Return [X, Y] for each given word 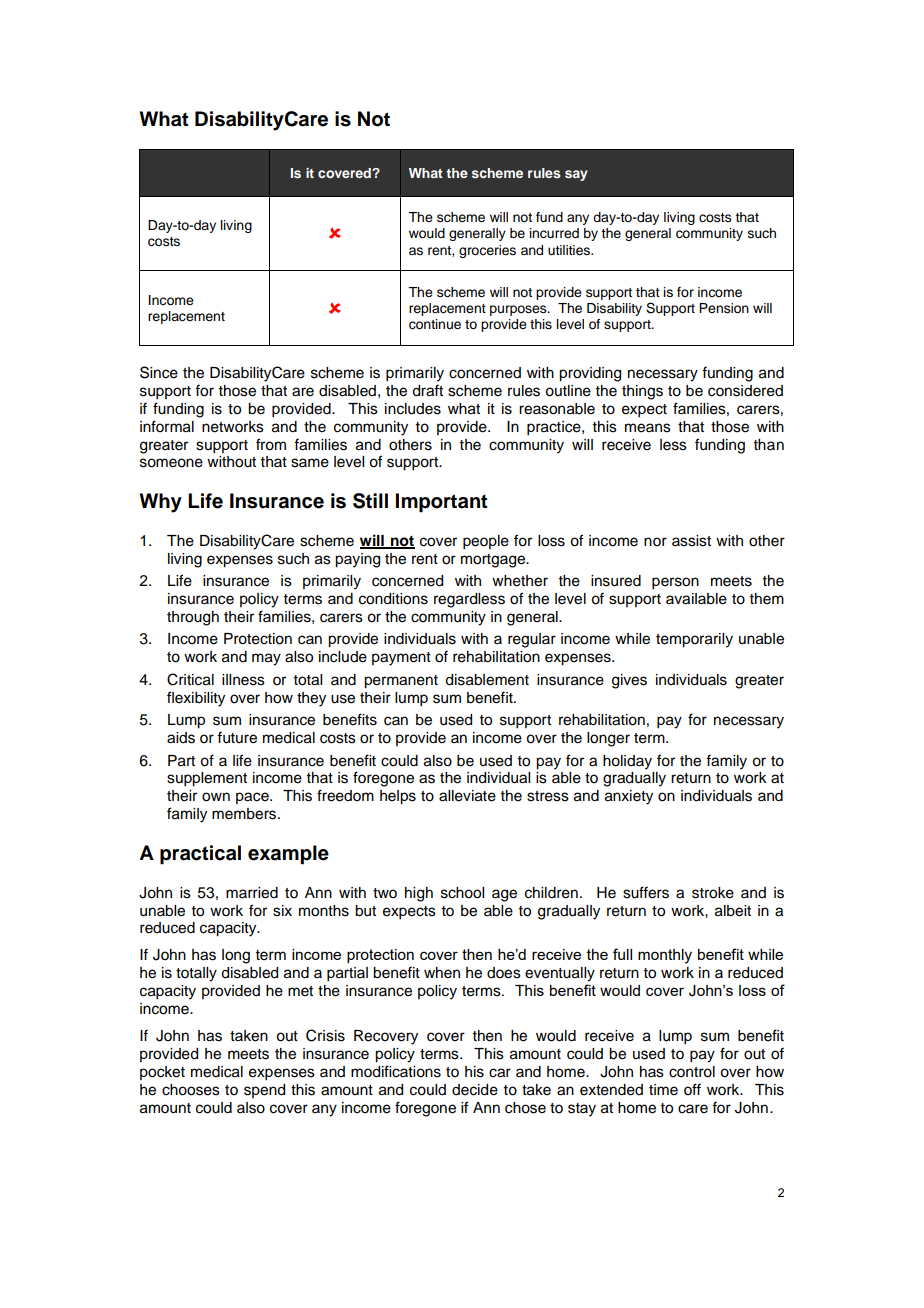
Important [442, 503]
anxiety [629, 797]
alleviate [467, 796]
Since [159, 372]
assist [691, 541]
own [216, 797]
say [576, 175]
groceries [487, 251]
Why [160, 503]
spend [264, 1091]
